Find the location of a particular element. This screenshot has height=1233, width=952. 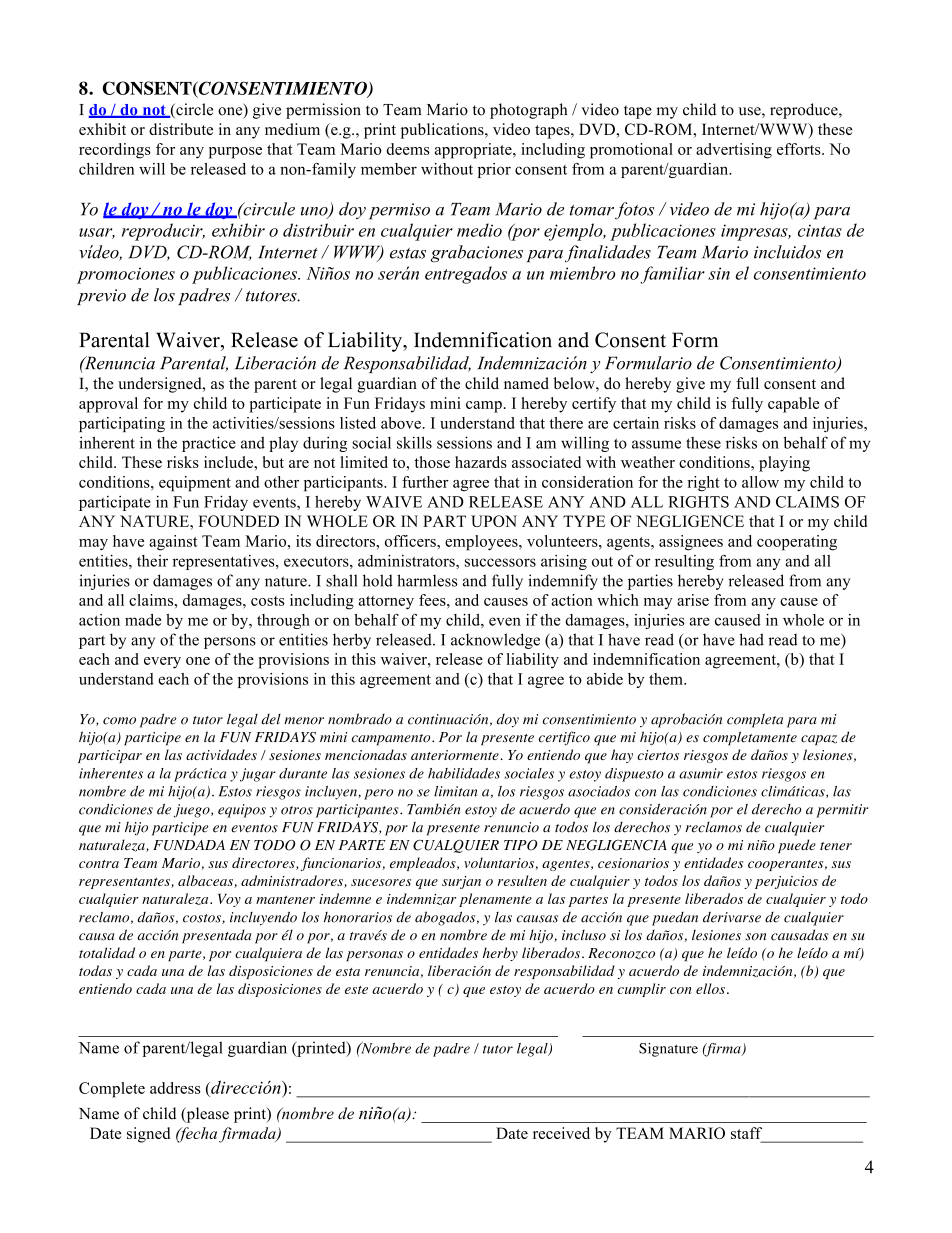

publications is located at coordinates (443, 131).
